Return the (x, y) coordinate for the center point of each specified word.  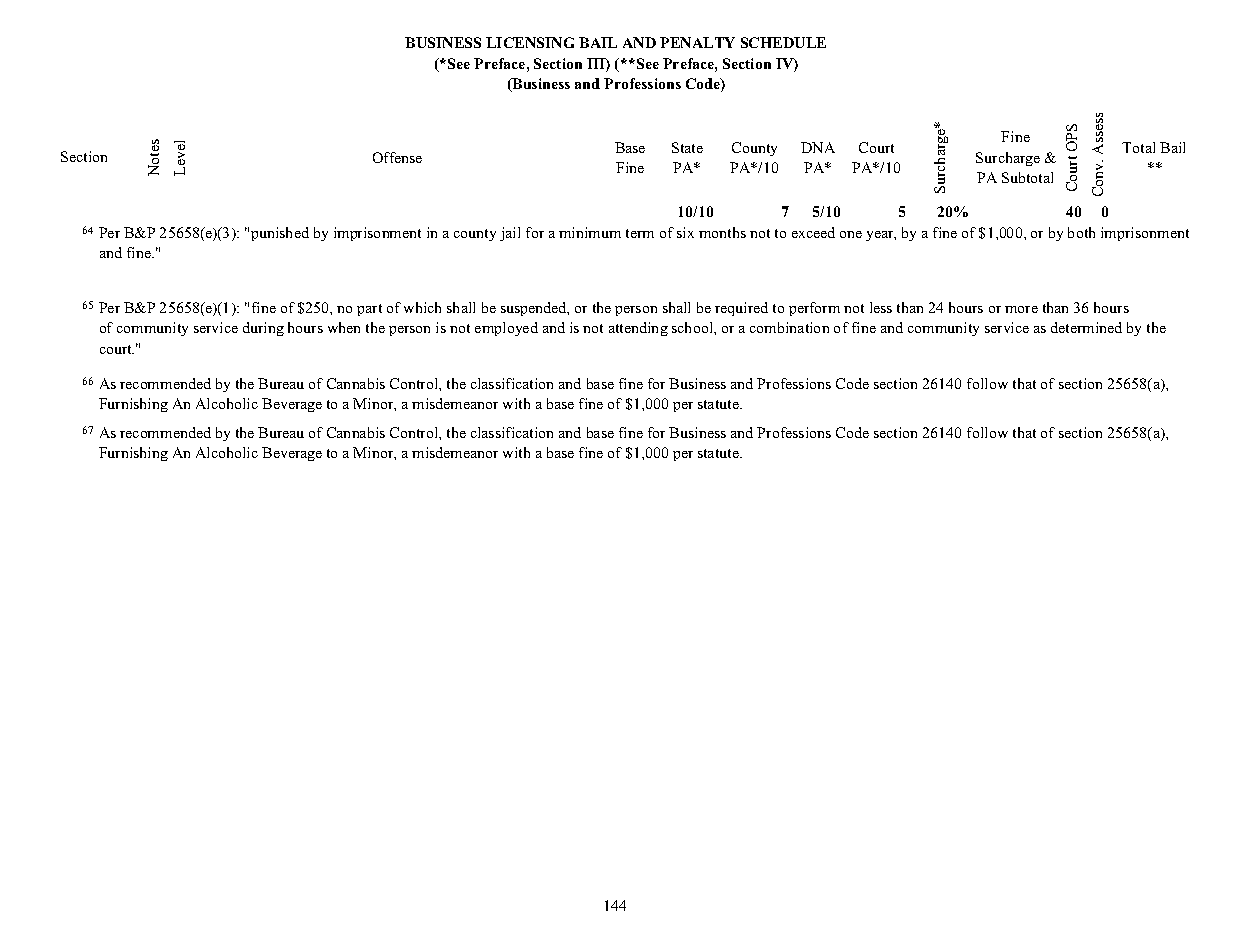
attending (638, 329)
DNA (818, 147)
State (687, 147)
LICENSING (530, 42)
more (1021, 309)
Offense (397, 157)
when (344, 327)
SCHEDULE (783, 42)
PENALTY (697, 42)
